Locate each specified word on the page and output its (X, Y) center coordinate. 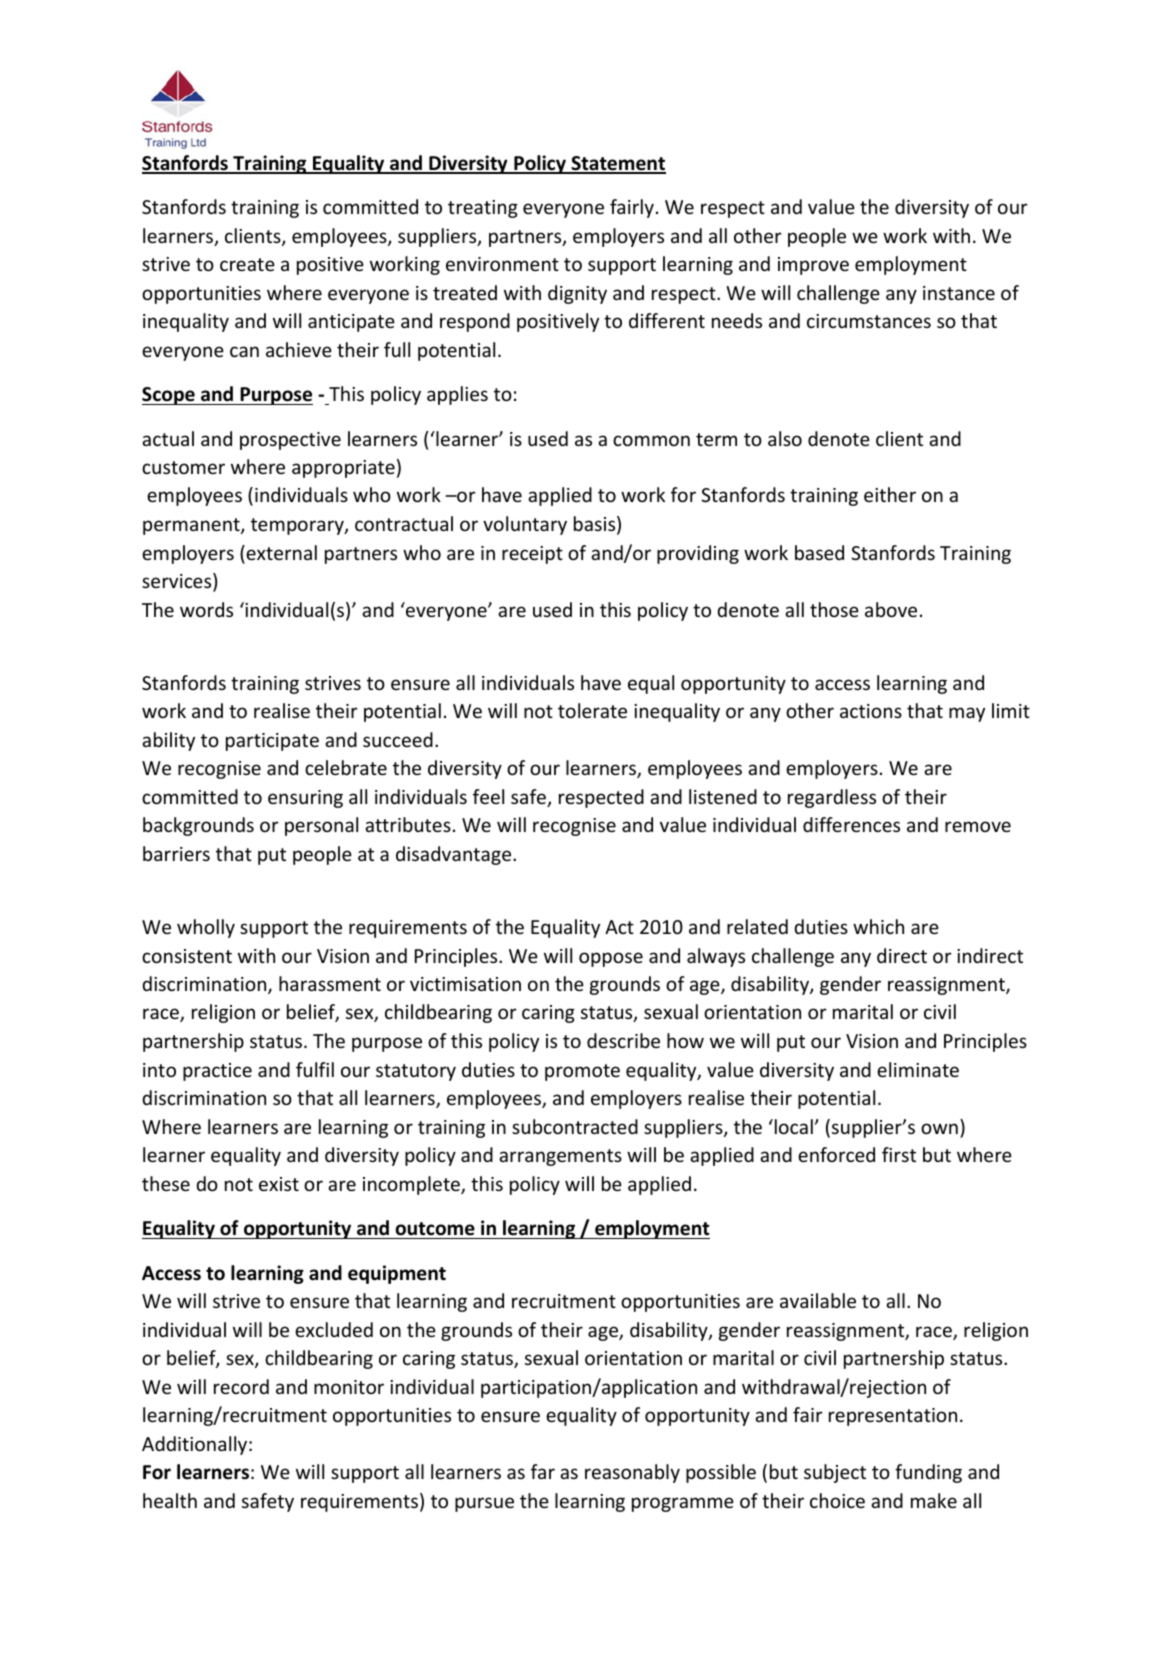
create (247, 264)
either (890, 494)
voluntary (525, 525)
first (899, 1154)
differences (851, 824)
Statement (617, 164)
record (241, 1386)
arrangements (560, 1157)
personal (321, 826)
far (543, 1471)
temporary (298, 526)
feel (488, 796)
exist (279, 1184)
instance (959, 293)
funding (928, 1473)
